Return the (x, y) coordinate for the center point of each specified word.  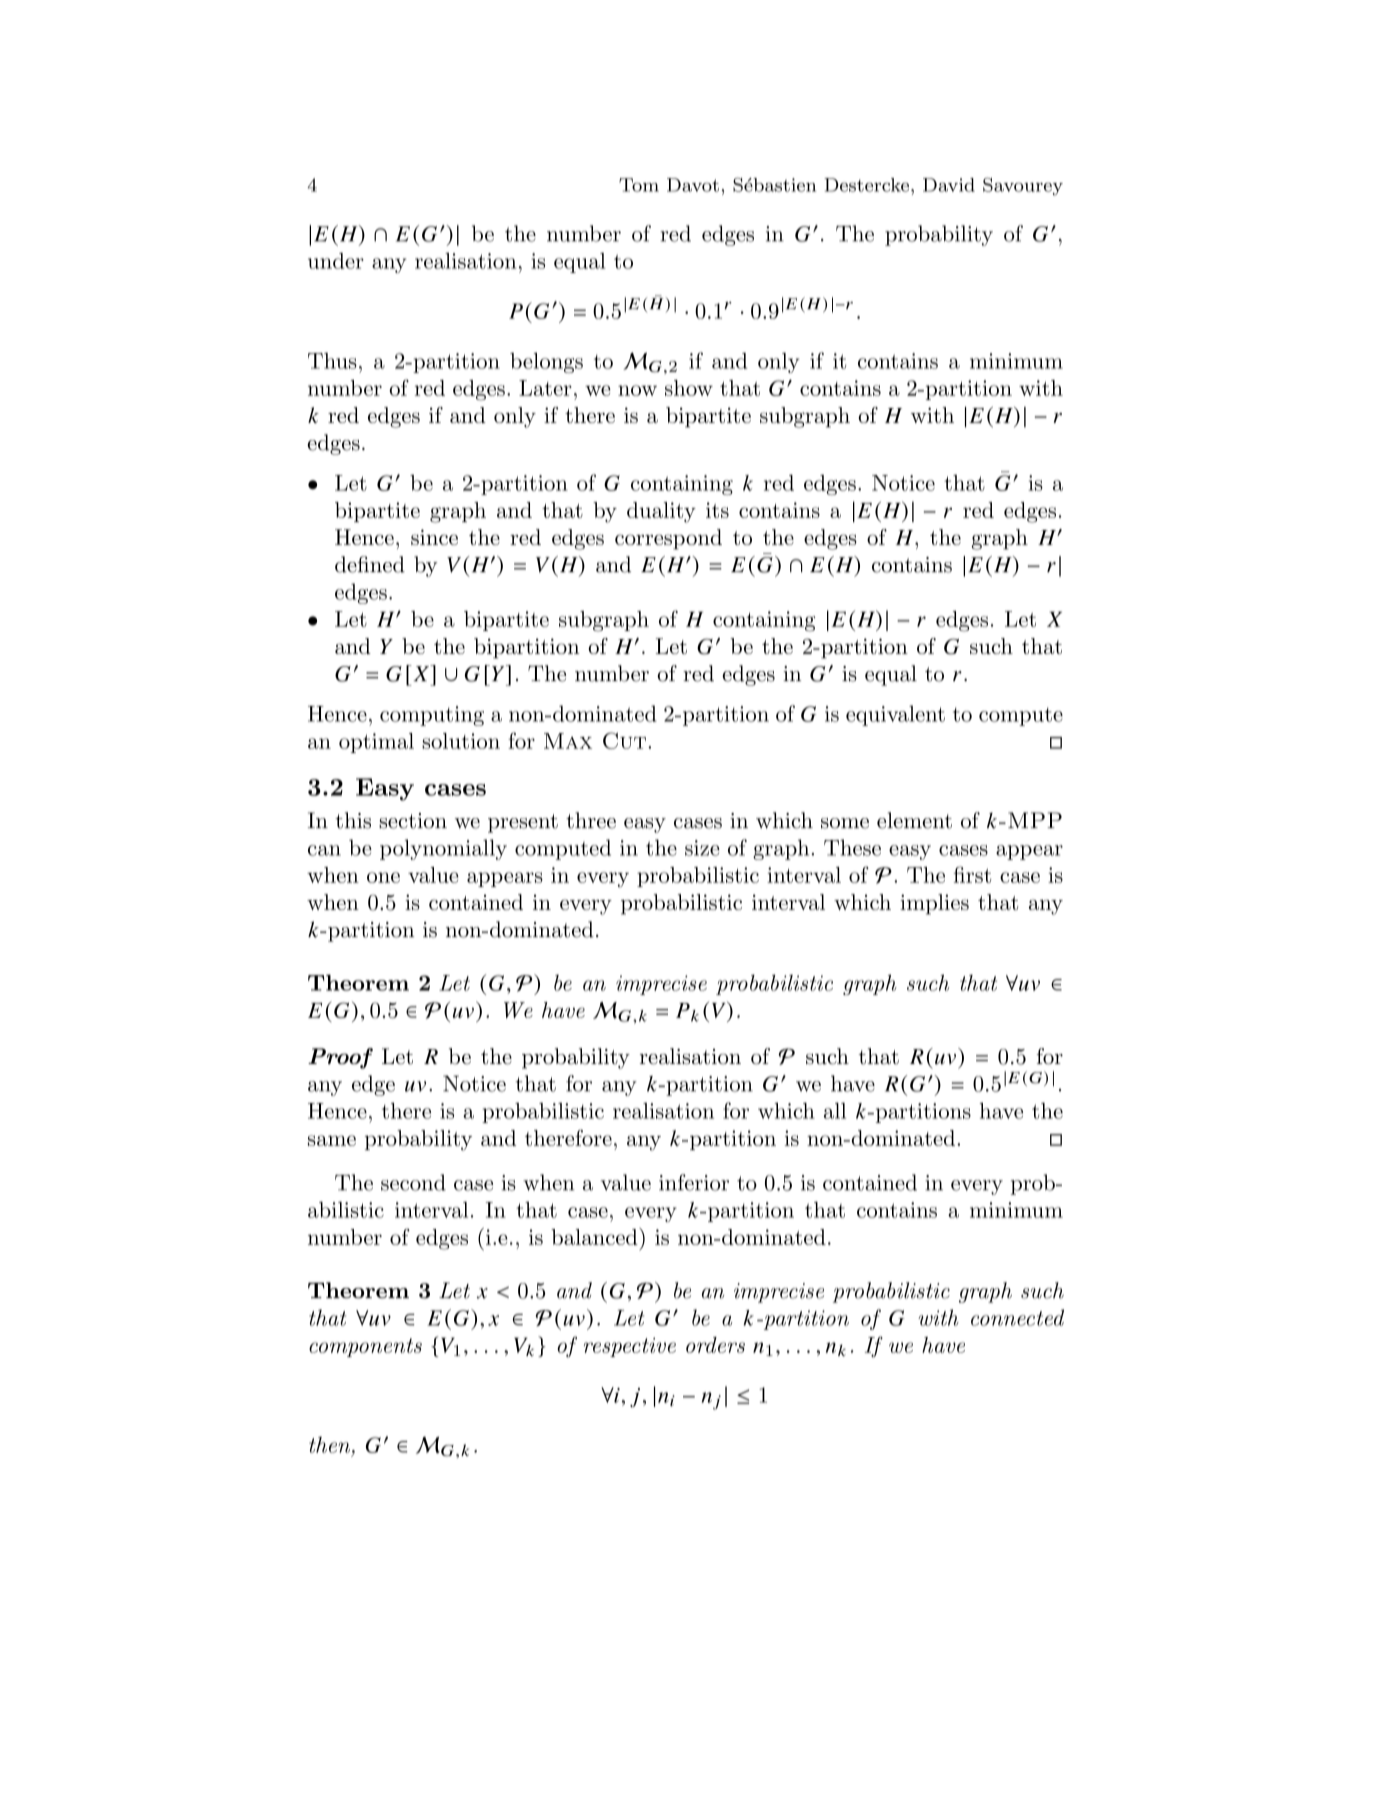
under (336, 261)
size (702, 848)
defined (370, 564)
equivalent (895, 715)
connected (1017, 1317)
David (949, 185)
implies (934, 904)
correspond (668, 539)
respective (630, 1347)
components (365, 1347)
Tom (639, 185)
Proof (340, 1058)
